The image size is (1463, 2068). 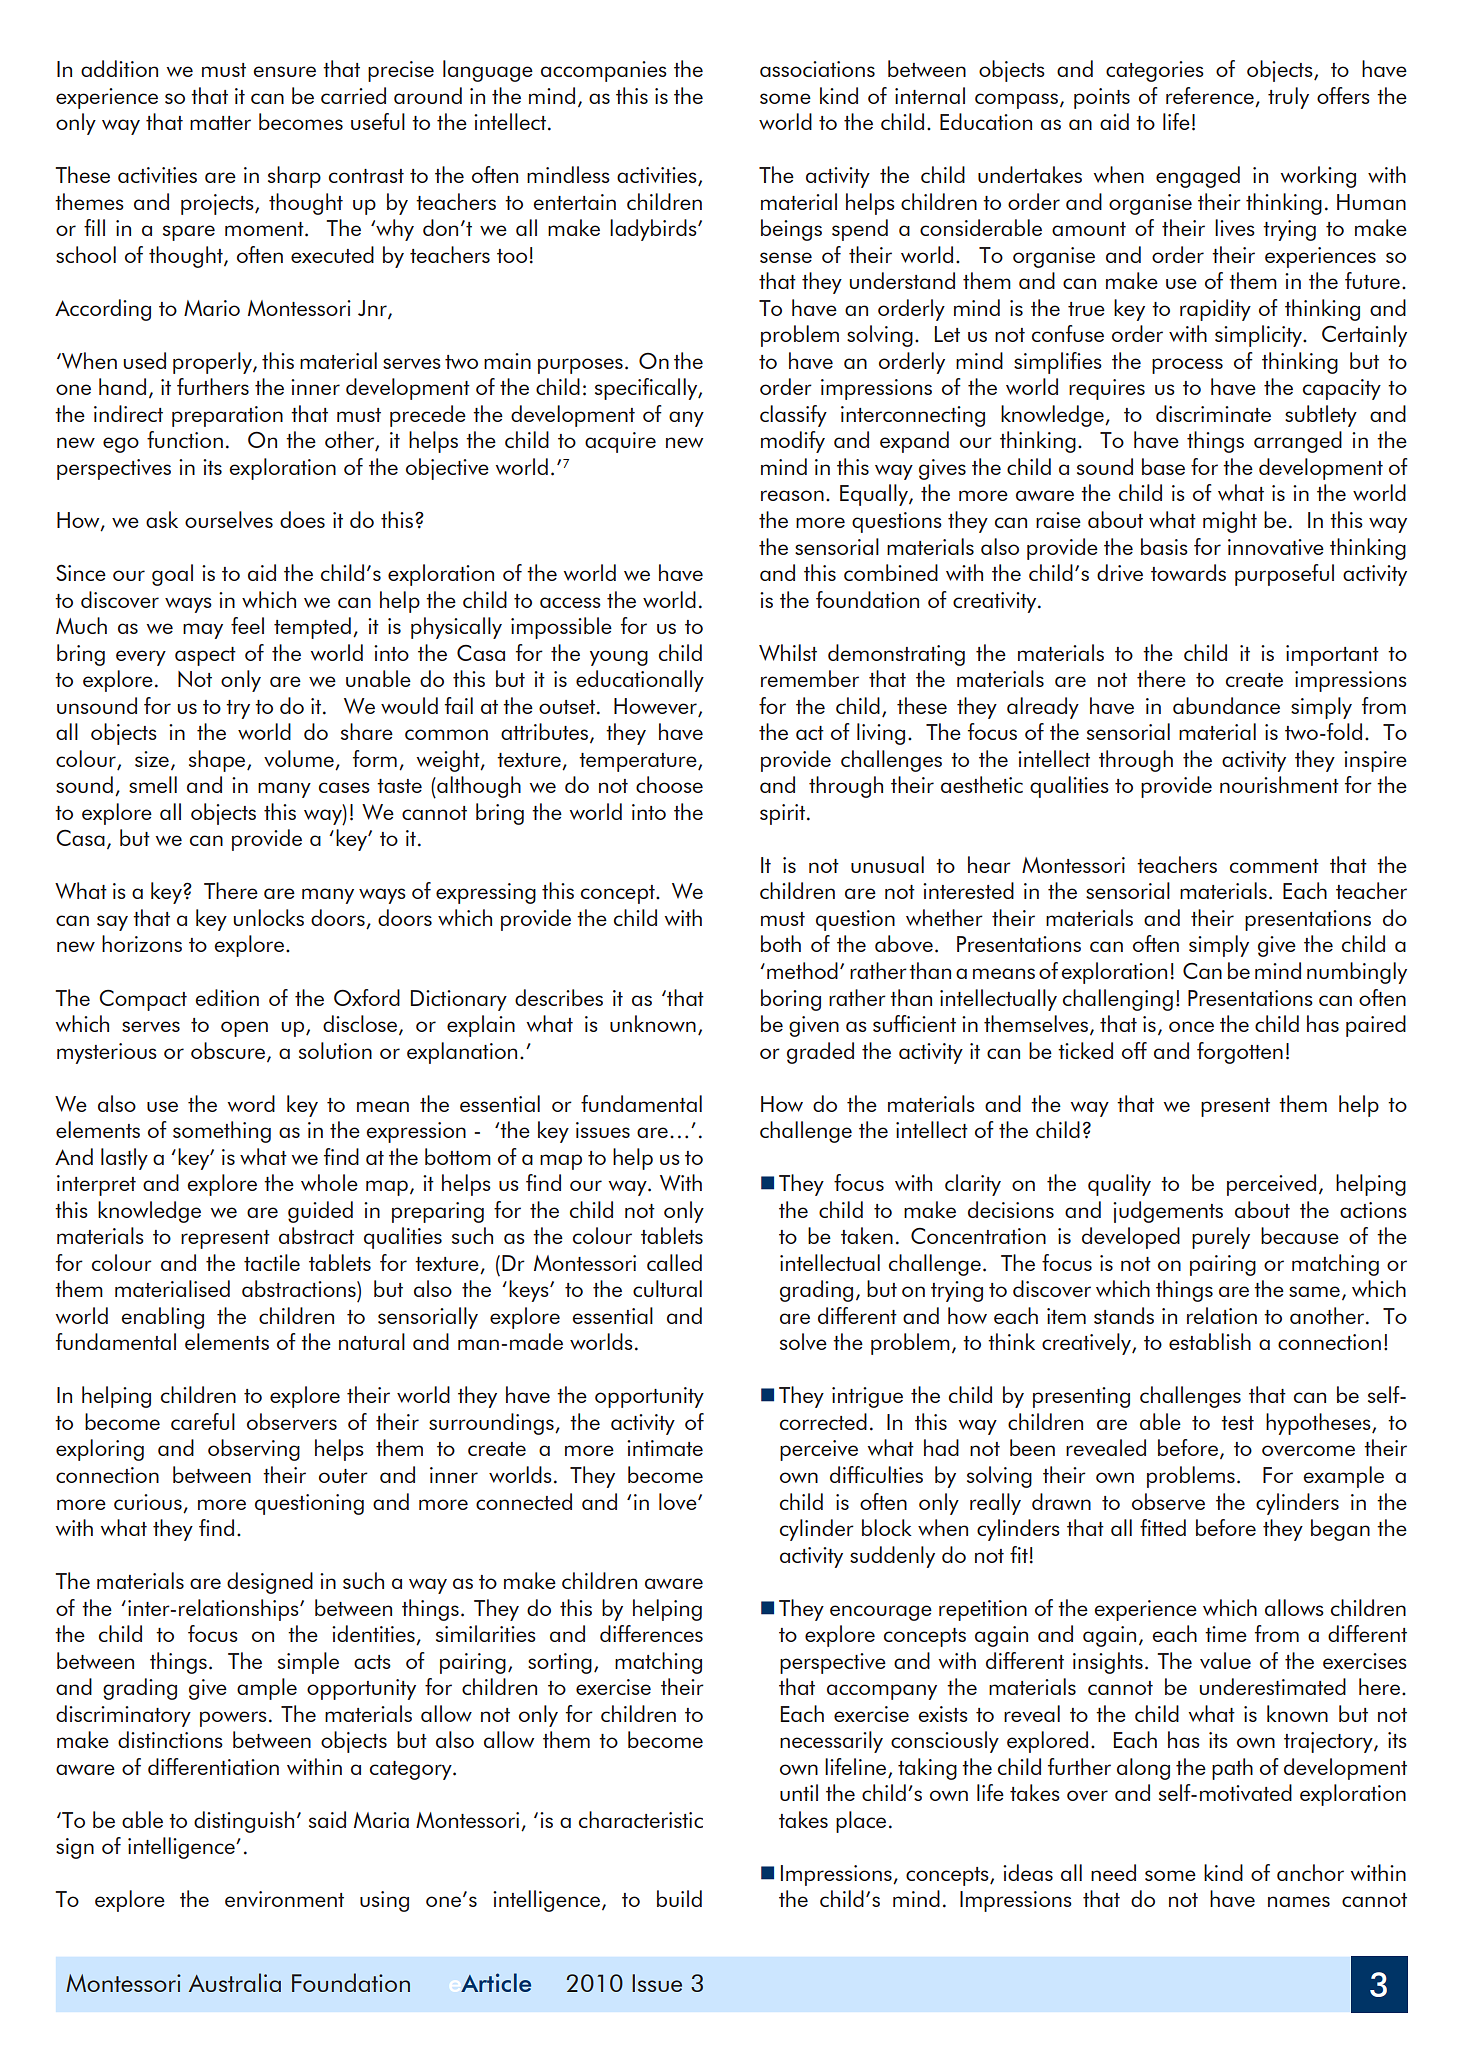 What do you see at coordinates (1210, 1341) in the screenshot?
I see `establish` at bounding box center [1210, 1341].
